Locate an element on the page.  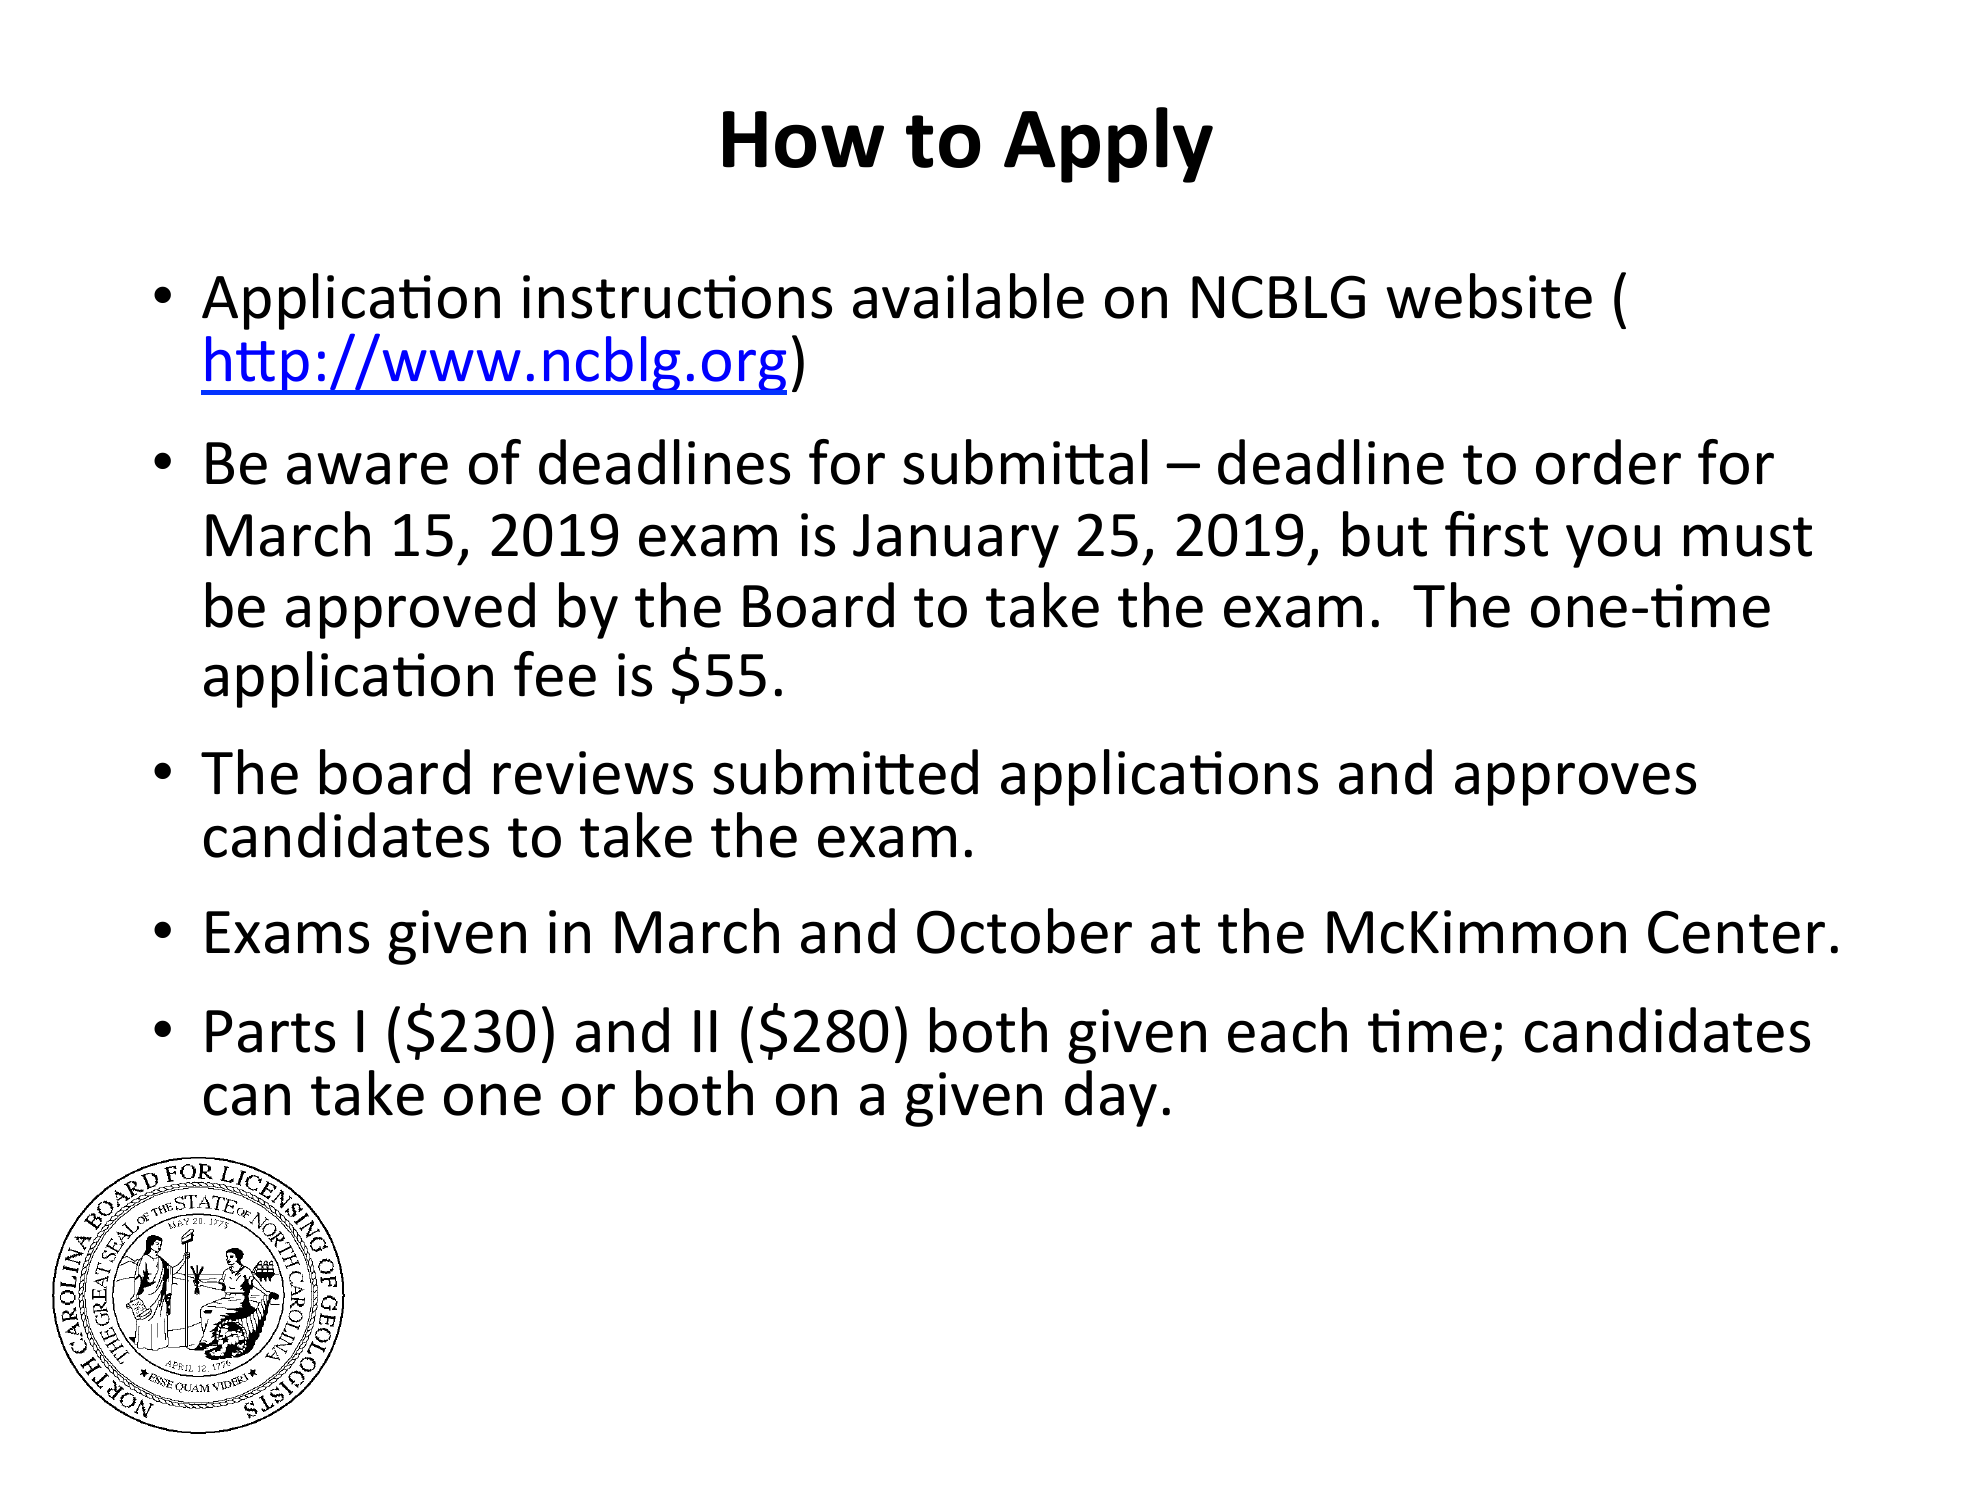
Parts is located at coordinates (270, 1031).
